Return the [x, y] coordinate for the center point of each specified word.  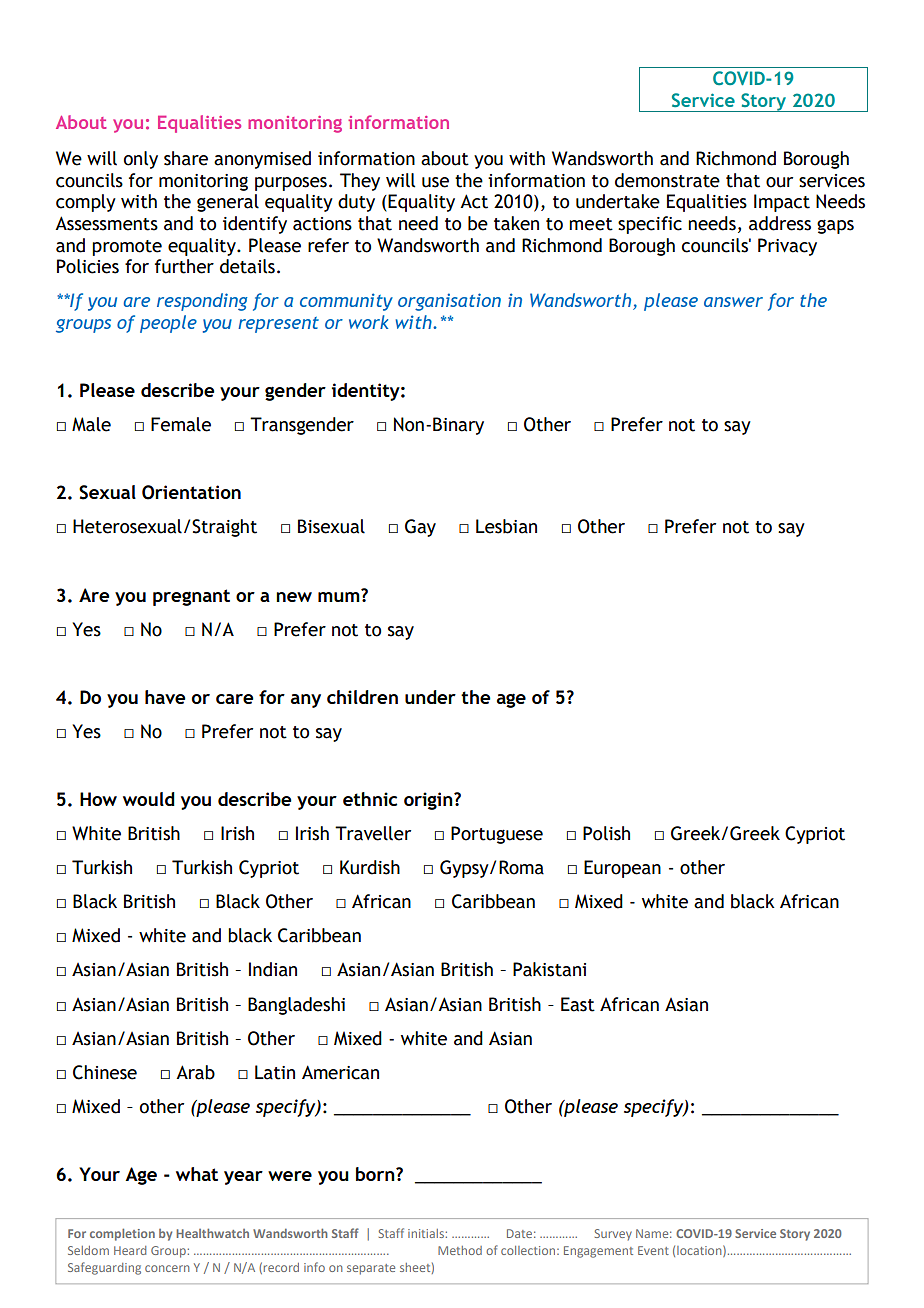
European [622, 869]
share [186, 158]
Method [460, 1250]
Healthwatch [212, 1233]
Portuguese [497, 835]
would [149, 799]
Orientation [191, 492]
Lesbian [506, 526]
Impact [782, 203]
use [435, 182]
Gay [420, 528]
